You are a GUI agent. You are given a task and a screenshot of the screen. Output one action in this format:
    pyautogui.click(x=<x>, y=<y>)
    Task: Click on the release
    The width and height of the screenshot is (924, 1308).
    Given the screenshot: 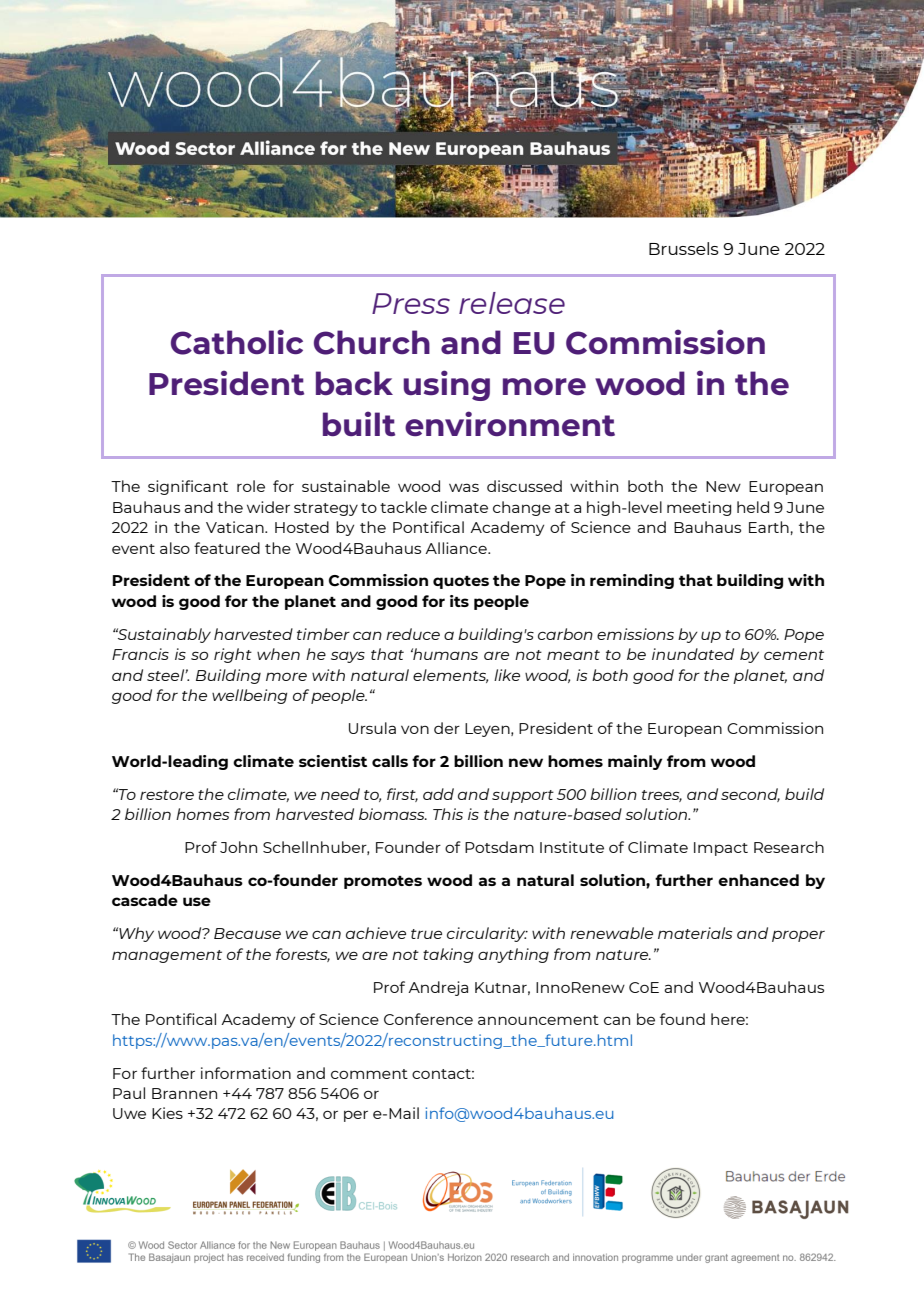 What is the action you would take?
    pyautogui.click(x=512, y=303)
